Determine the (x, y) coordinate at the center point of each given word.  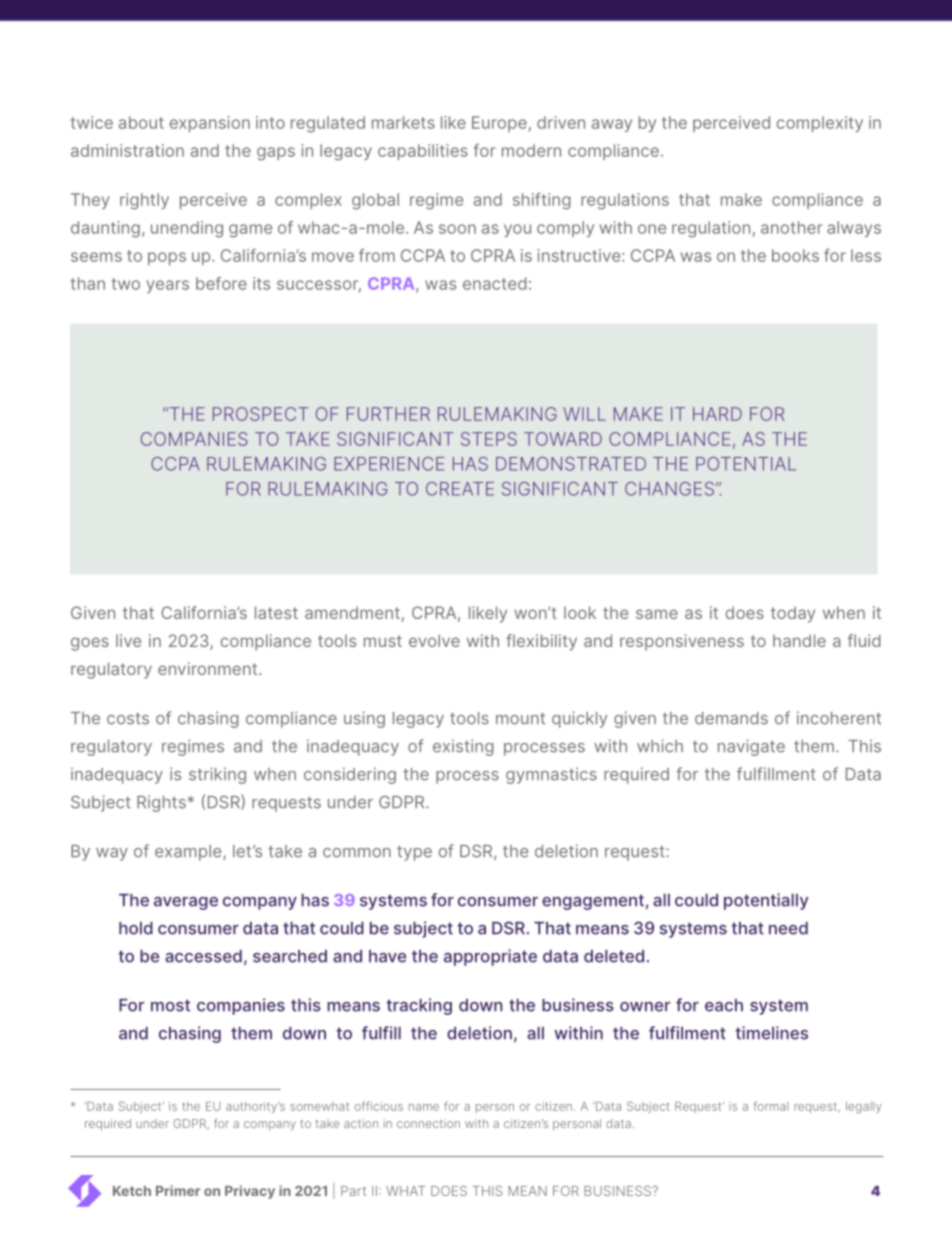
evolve (434, 640)
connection (428, 1123)
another (792, 227)
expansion (210, 124)
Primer (178, 1190)
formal (771, 1106)
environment (209, 668)
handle (799, 640)
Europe (499, 124)
